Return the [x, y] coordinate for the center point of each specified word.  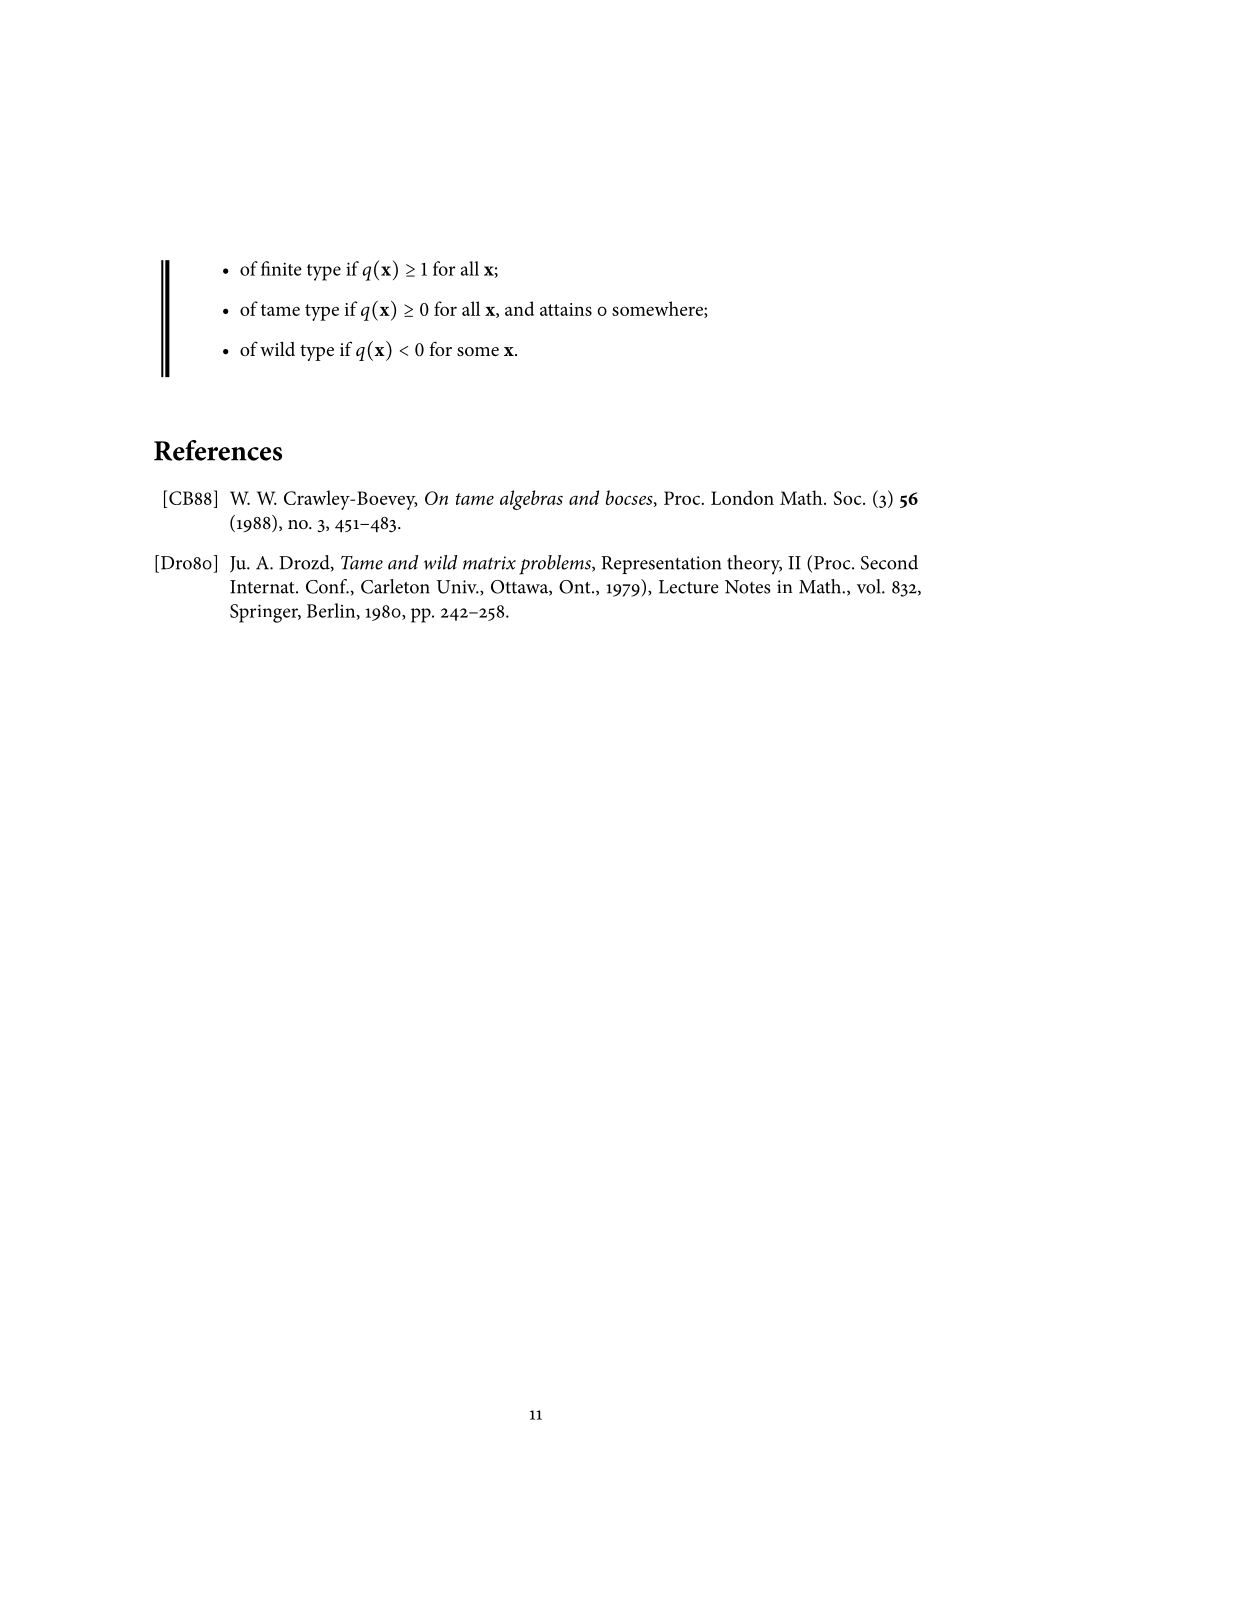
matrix [489, 563]
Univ [457, 587]
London [742, 497]
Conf [327, 586]
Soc [849, 498]
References [218, 450]
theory [754, 565]
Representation [661, 565]
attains [566, 309]
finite [281, 268]
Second [889, 562]
